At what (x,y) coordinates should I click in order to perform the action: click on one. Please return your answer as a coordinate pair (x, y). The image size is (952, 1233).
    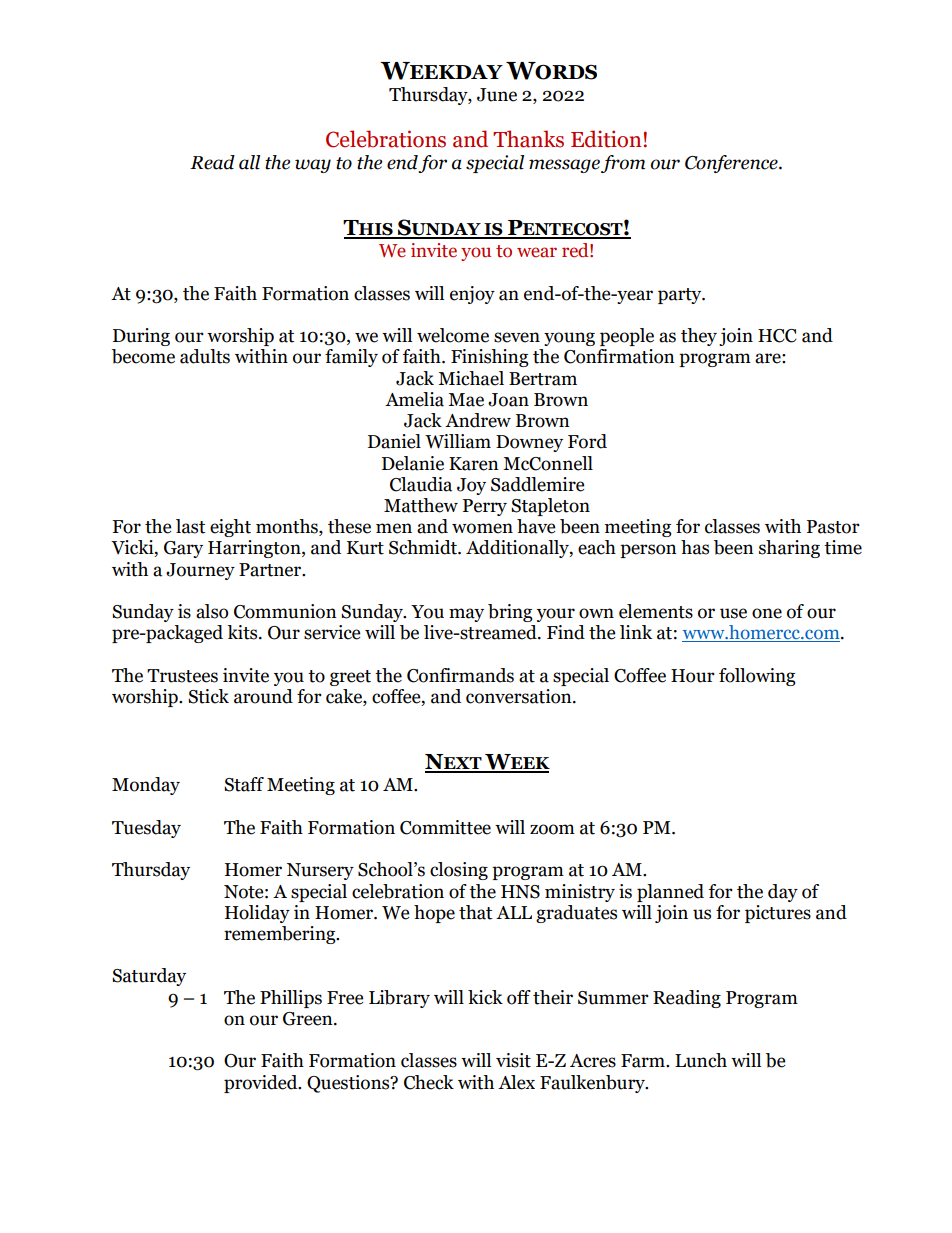
    Looking at the image, I should click on (767, 613).
